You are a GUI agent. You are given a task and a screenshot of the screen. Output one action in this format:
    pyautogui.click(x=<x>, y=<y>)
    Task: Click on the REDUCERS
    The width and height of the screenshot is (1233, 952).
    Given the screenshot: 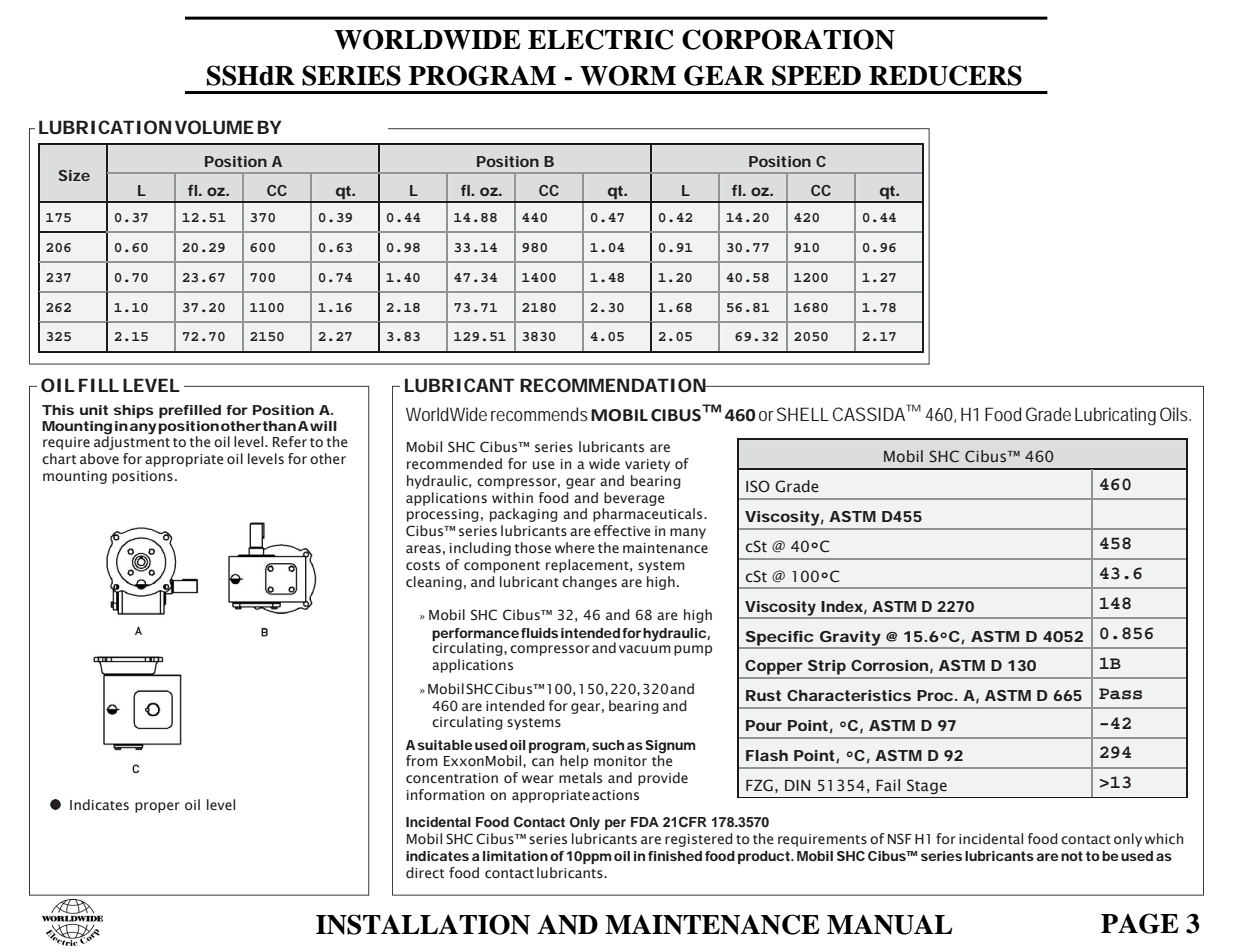 What is the action you would take?
    pyautogui.click(x=945, y=75)
